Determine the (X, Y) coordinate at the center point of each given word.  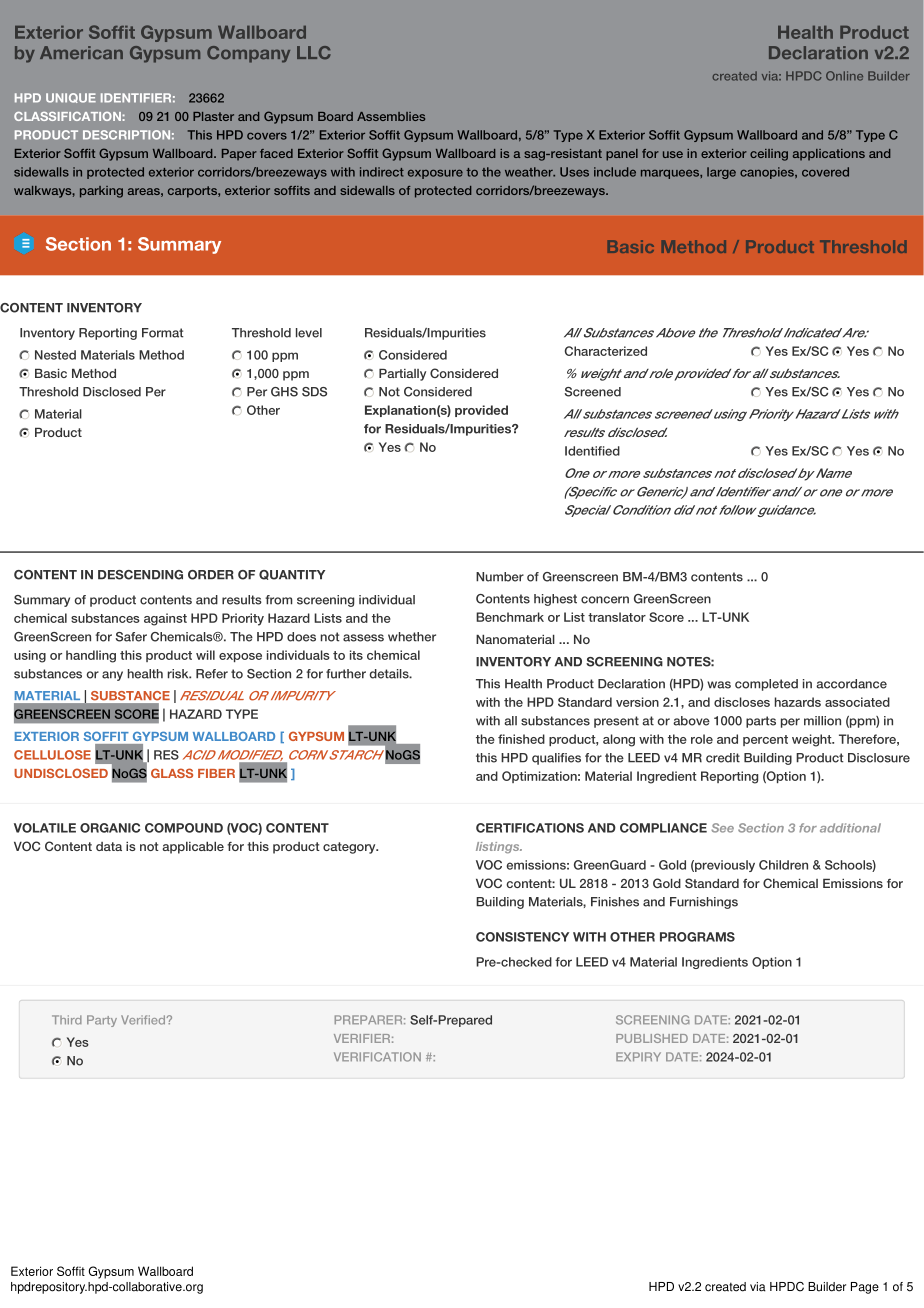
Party (102, 1021)
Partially (402, 375)
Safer (131, 637)
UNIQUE (71, 98)
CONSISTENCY (522, 937)
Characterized (606, 351)
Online (844, 76)
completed (766, 685)
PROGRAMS (697, 937)
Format (163, 333)
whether (412, 637)
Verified (144, 1020)
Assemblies (391, 116)
